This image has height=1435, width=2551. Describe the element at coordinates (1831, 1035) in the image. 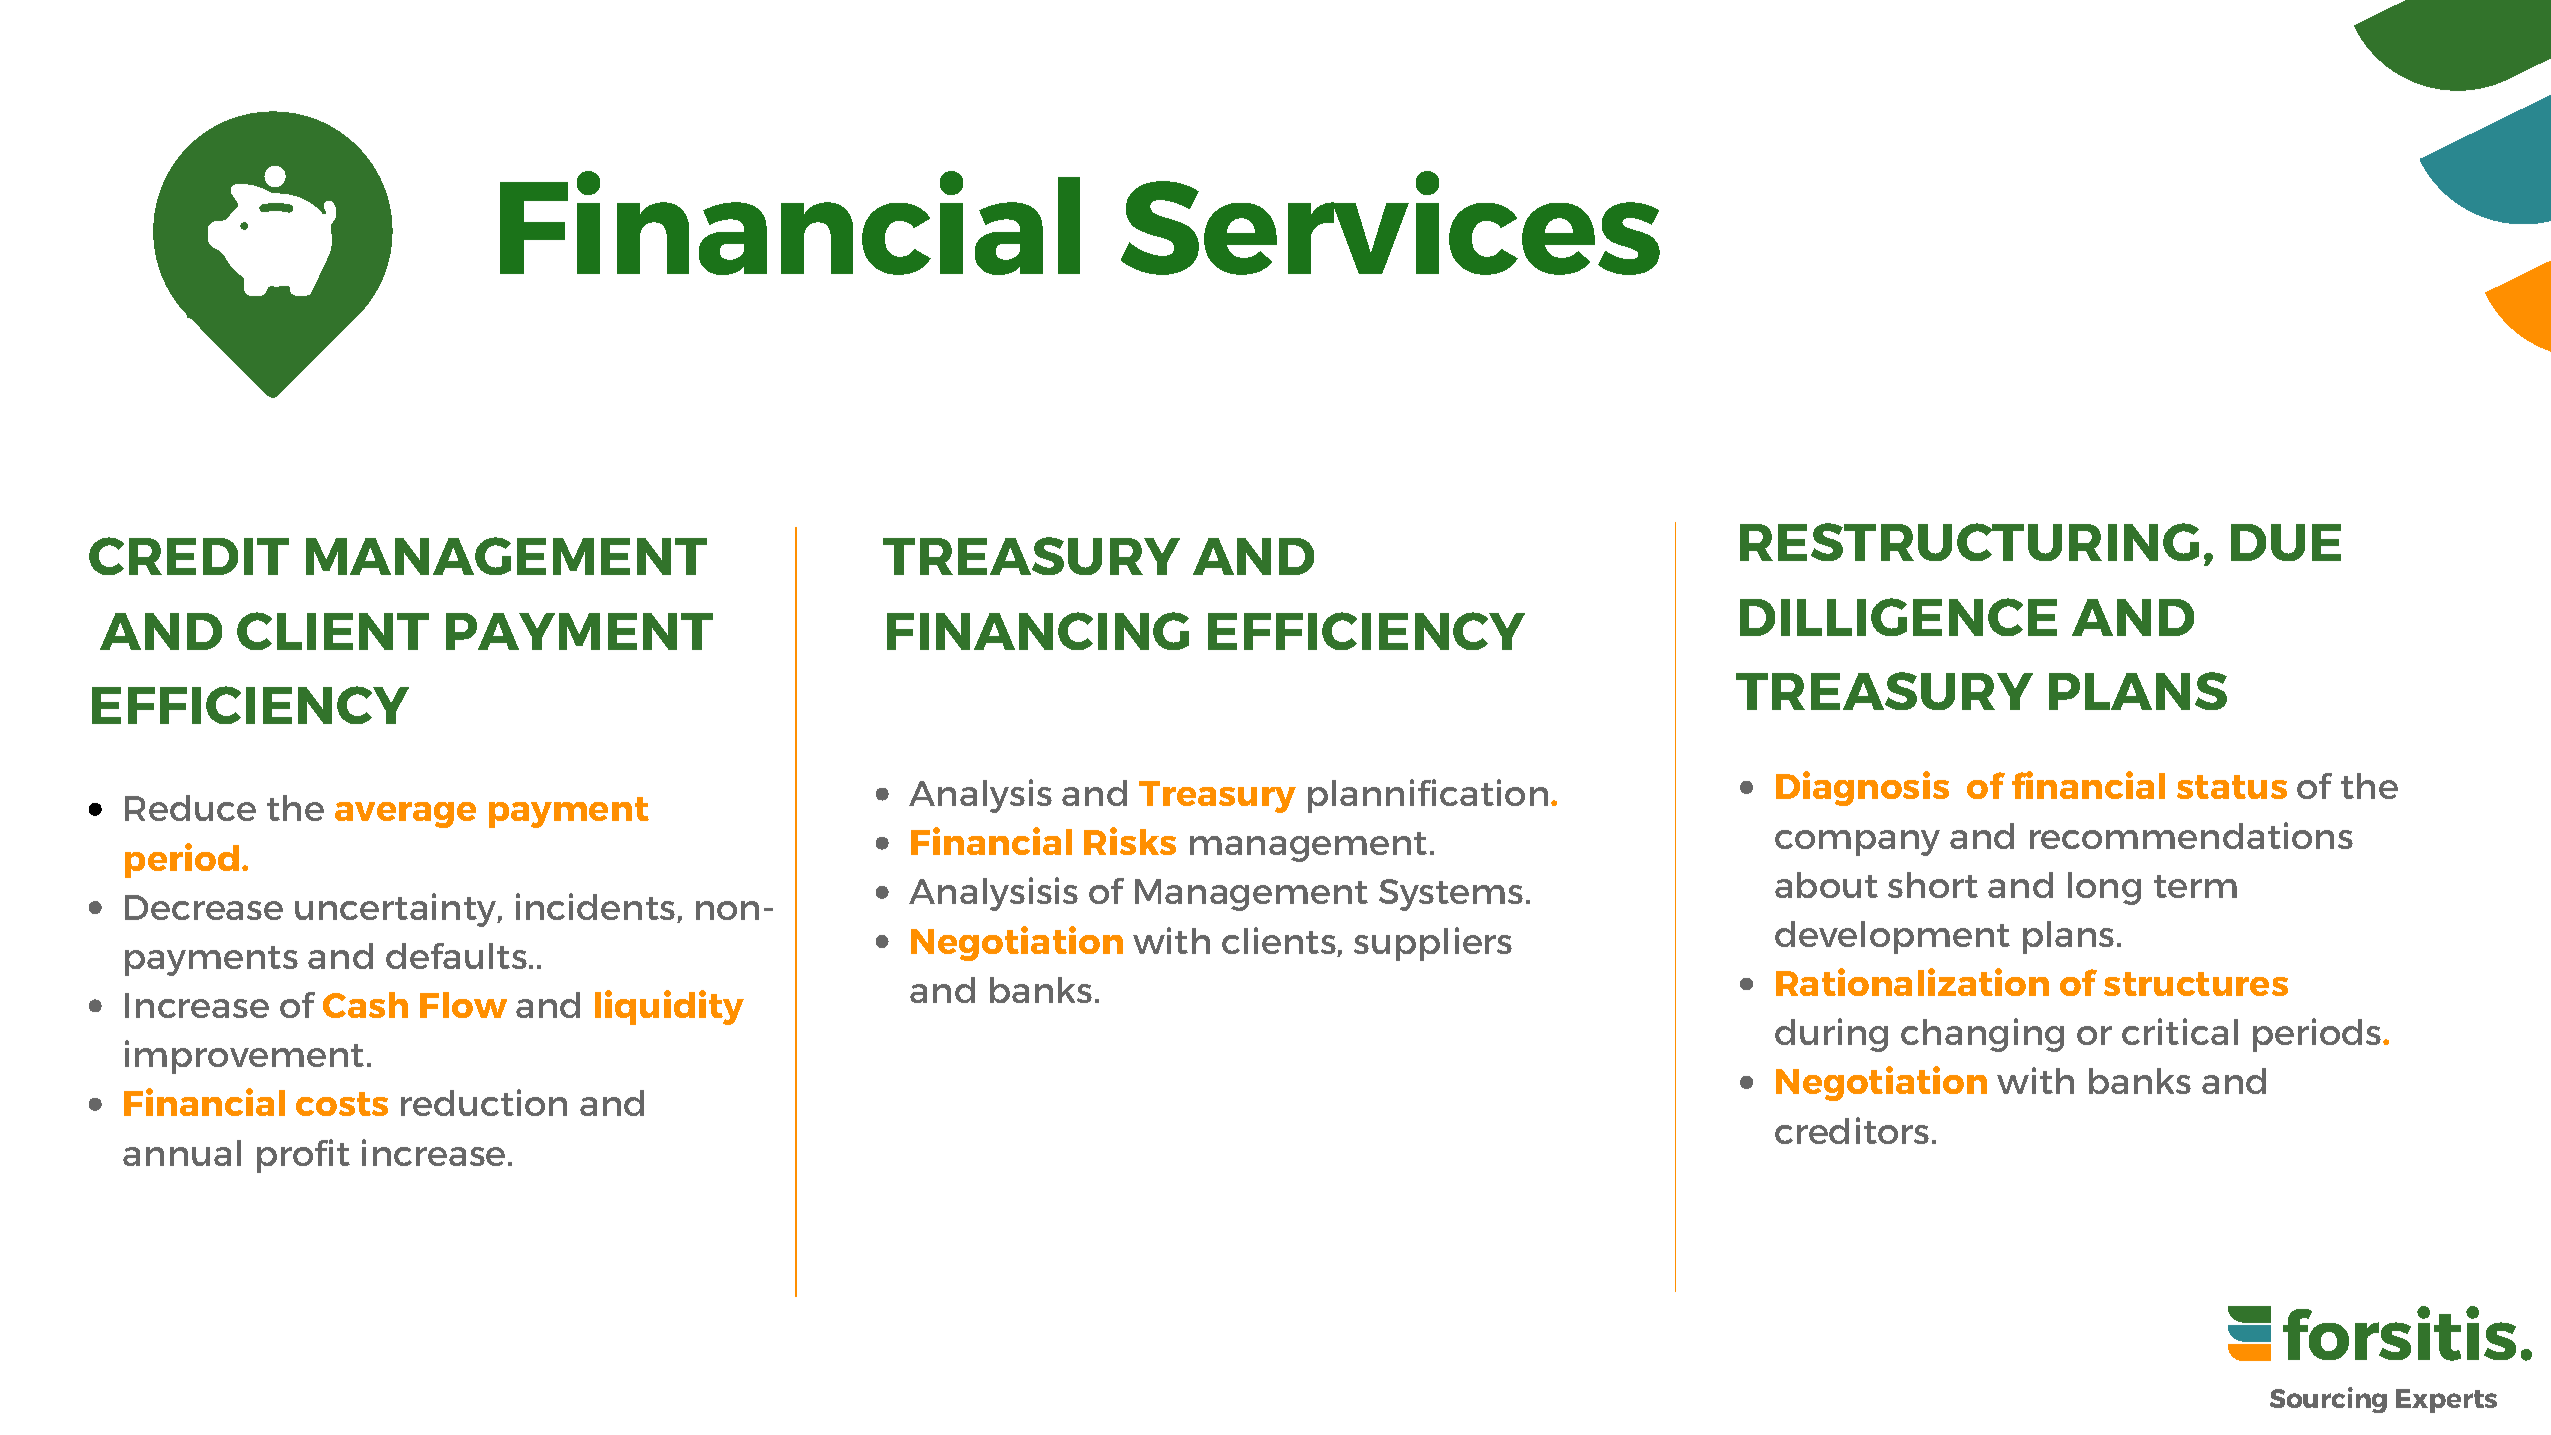

I see `during` at that location.
